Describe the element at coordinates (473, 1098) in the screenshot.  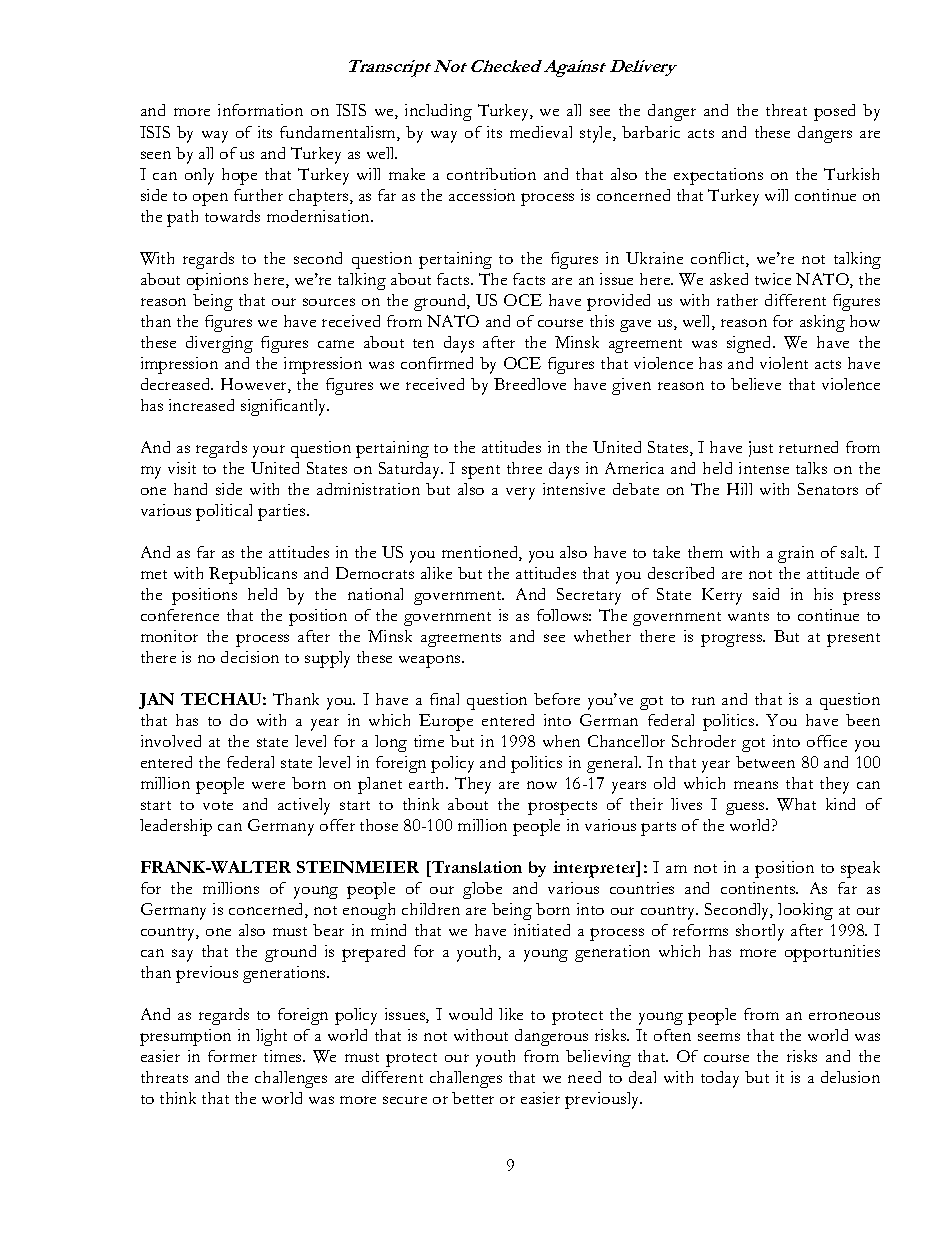
I see `better` at that location.
